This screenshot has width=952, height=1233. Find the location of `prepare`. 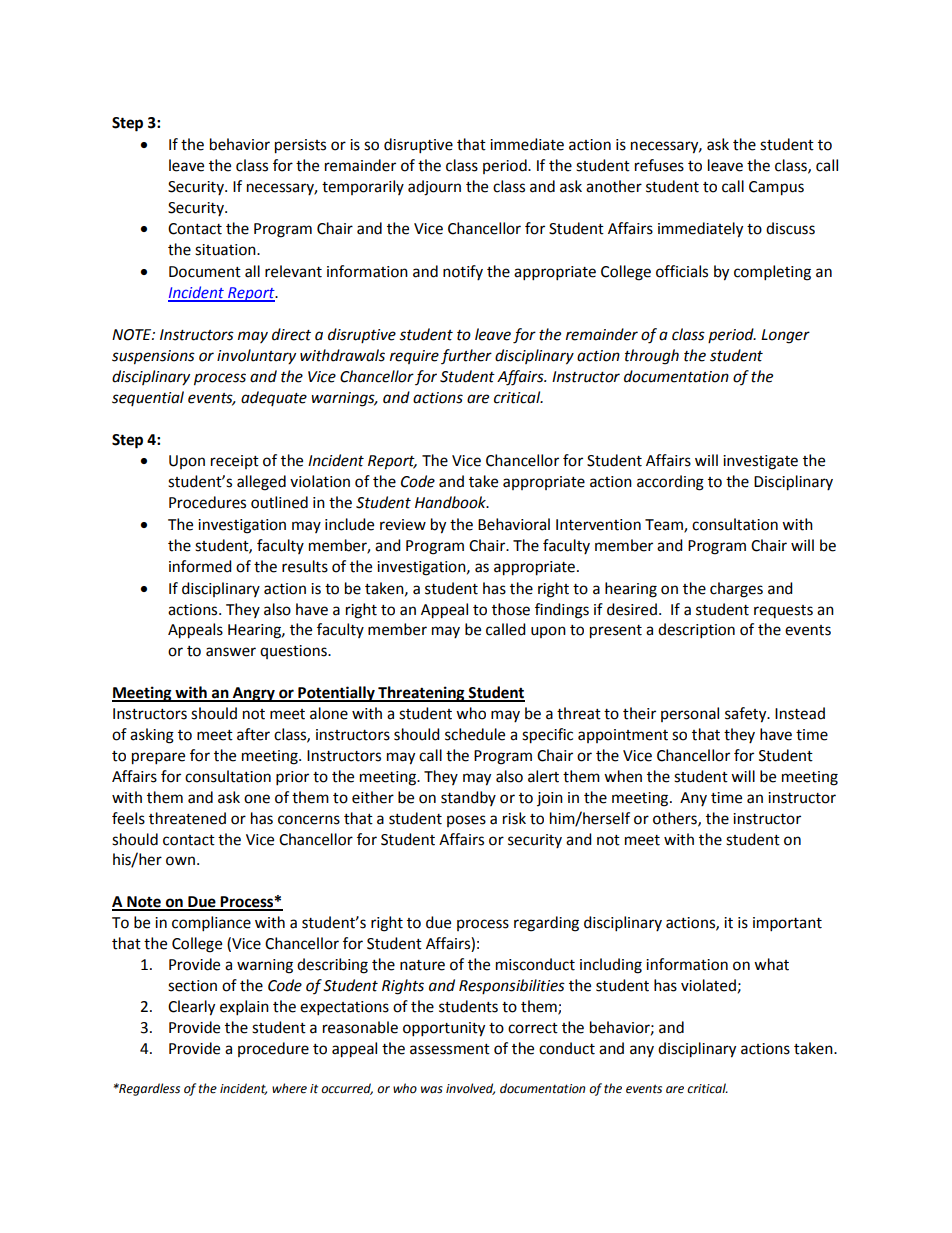

prepare is located at coordinates (158, 758).
